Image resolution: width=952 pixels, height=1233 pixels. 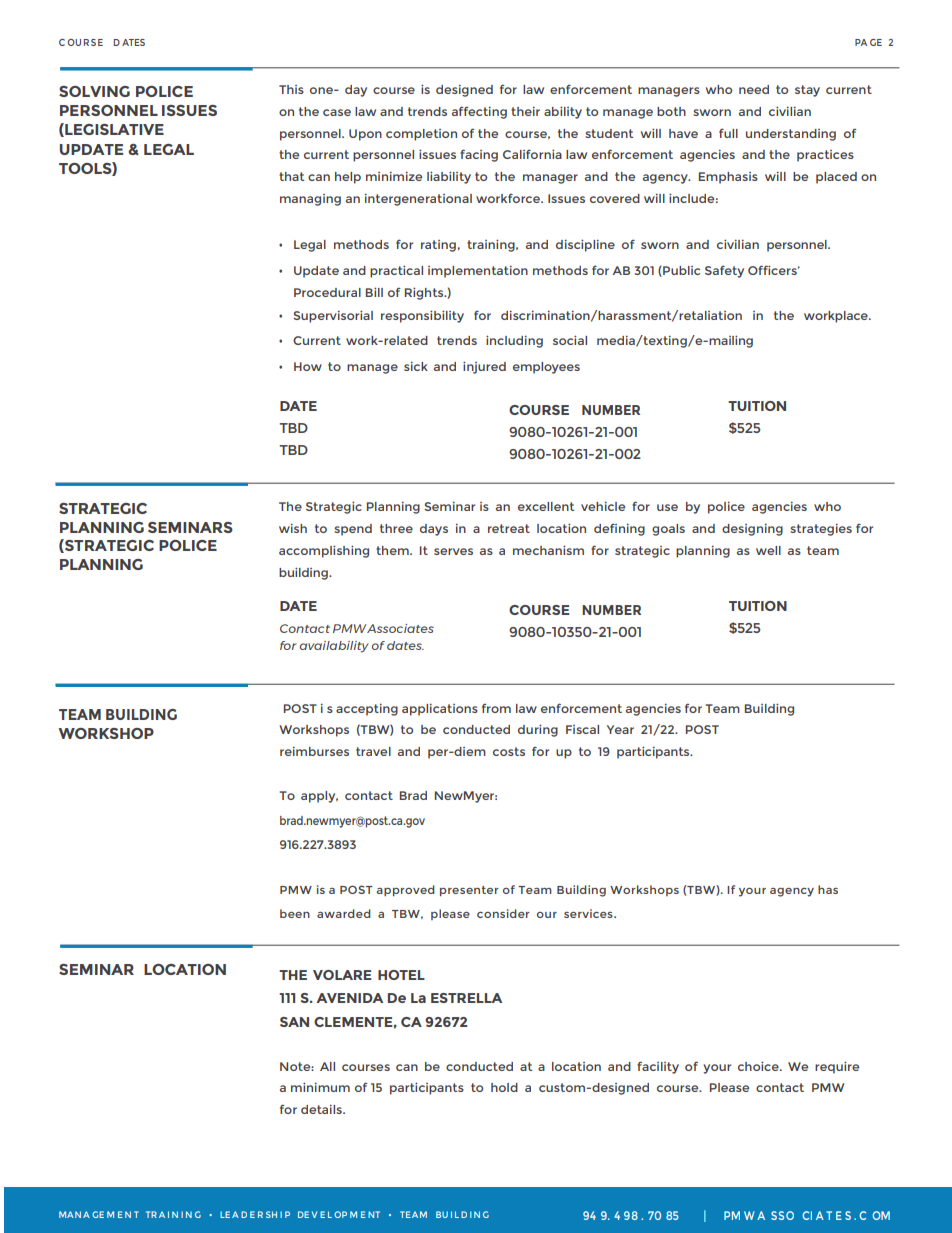 What do you see at coordinates (94, 91) in the screenshot?
I see `SOLVING` at bounding box center [94, 91].
